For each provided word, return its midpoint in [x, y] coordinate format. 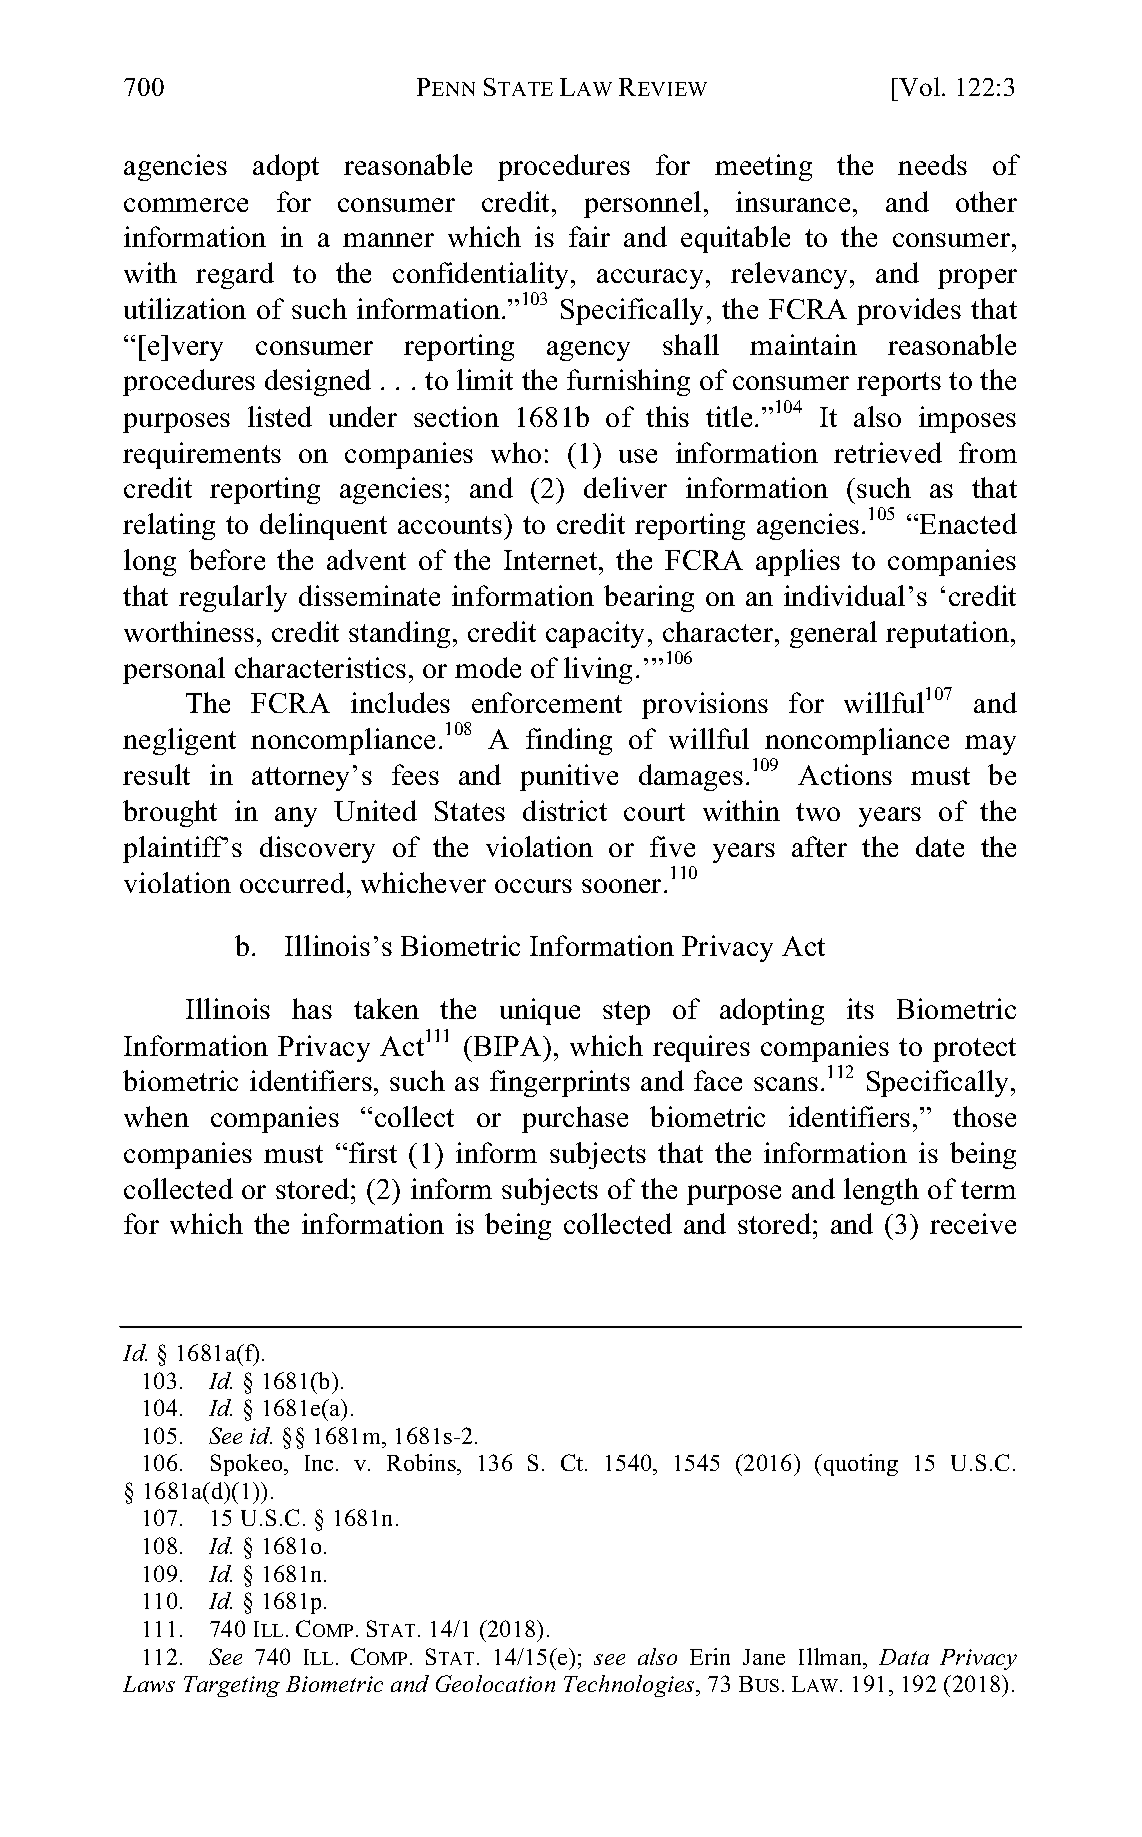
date [940, 846]
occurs [533, 886]
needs [932, 164]
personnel [642, 204]
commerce [186, 205]
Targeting [232, 1686]
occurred [294, 882]
